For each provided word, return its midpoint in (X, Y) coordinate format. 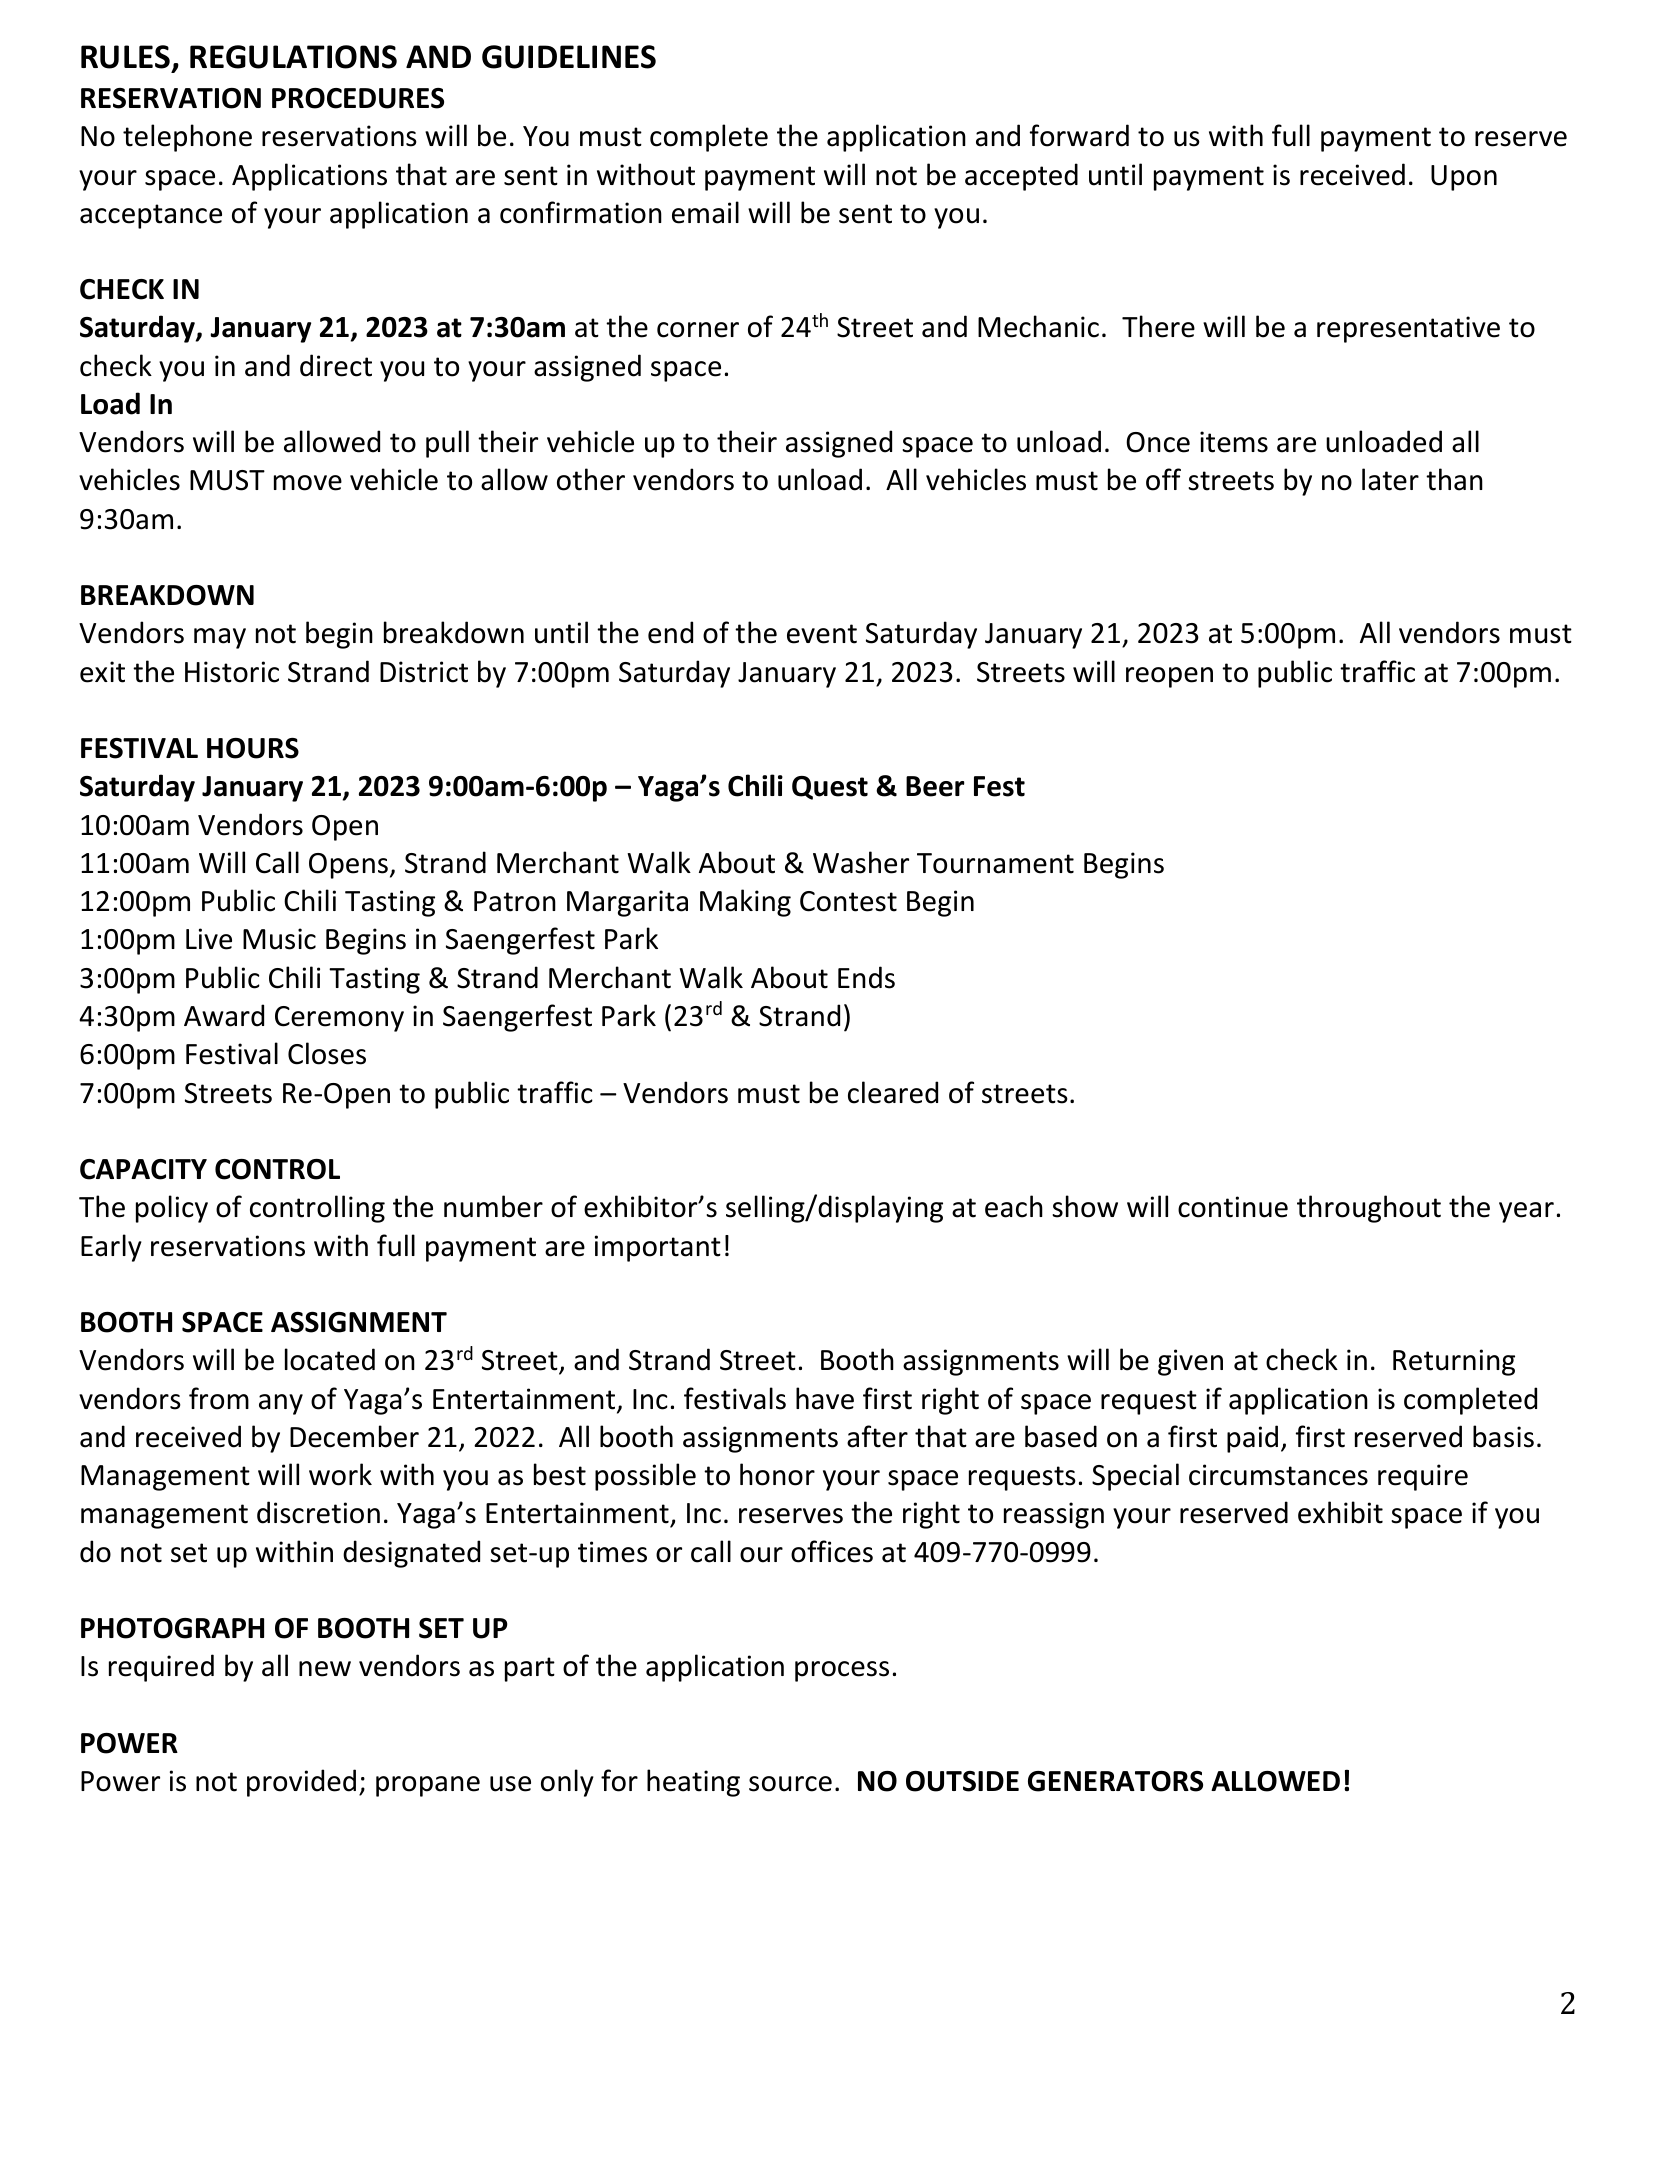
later (1390, 479)
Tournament (995, 863)
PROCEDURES (358, 98)
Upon (1464, 178)
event (822, 634)
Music (279, 939)
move (308, 483)
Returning (1454, 1362)
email (705, 212)
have (825, 1398)
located (330, 1359)
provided (301, 1783)
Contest (848, 901)
